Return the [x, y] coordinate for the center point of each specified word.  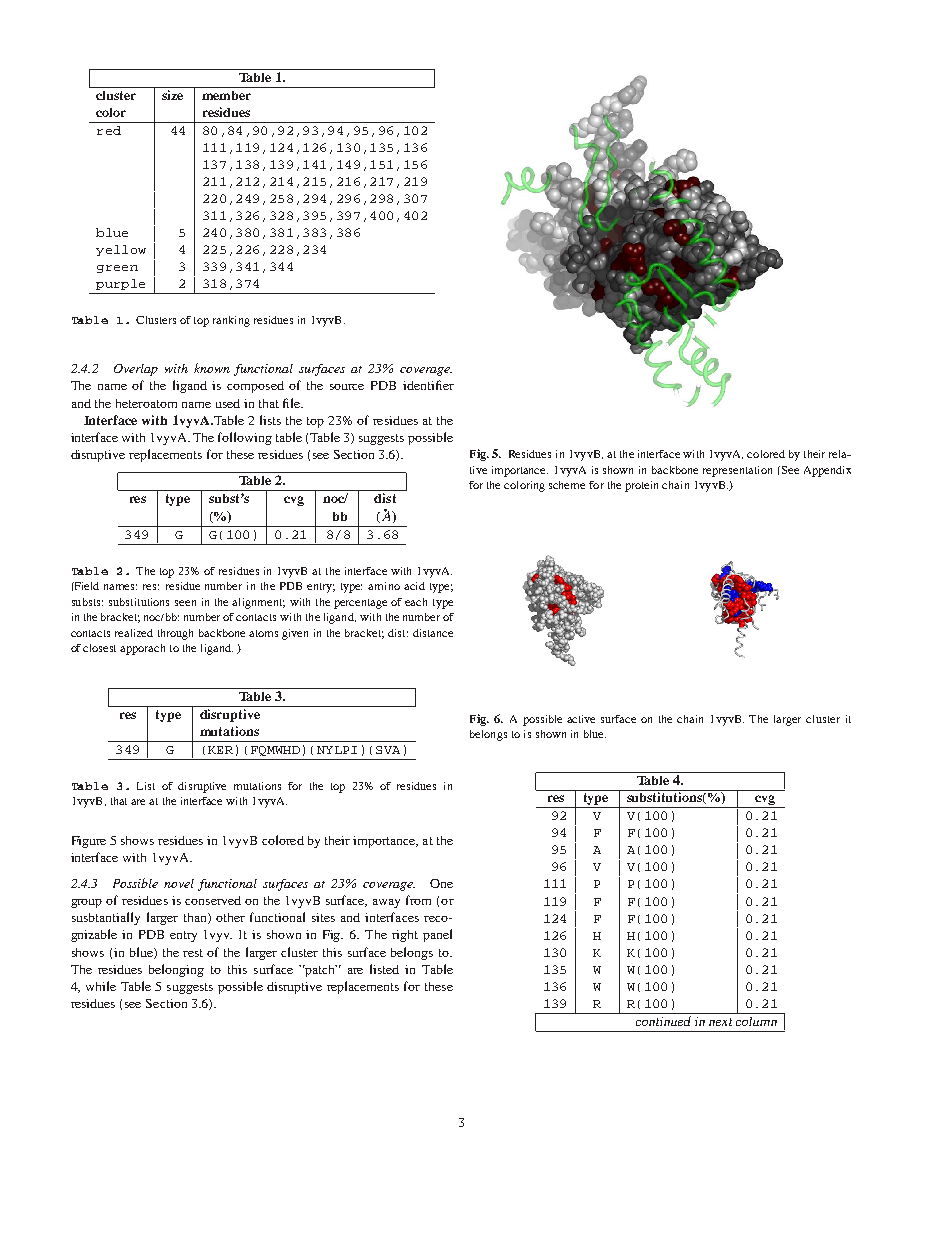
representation [737, 471]
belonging [176, 970]
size [172, 95]
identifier [428, 385]
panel [437, 935]
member [226, 95]
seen [185, 603]
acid [414, 586]
